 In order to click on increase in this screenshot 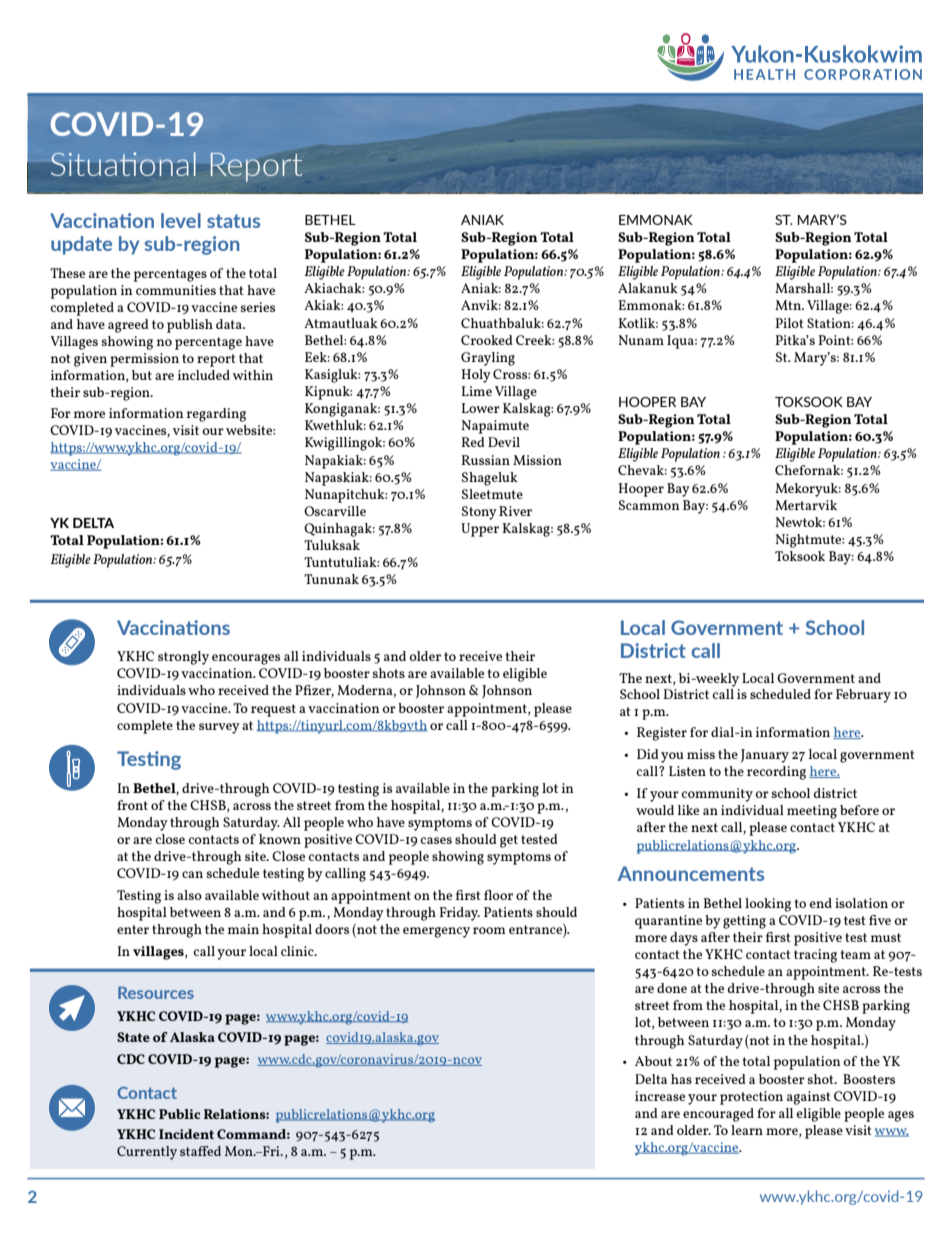, I will do `click(660, 1096)`.
